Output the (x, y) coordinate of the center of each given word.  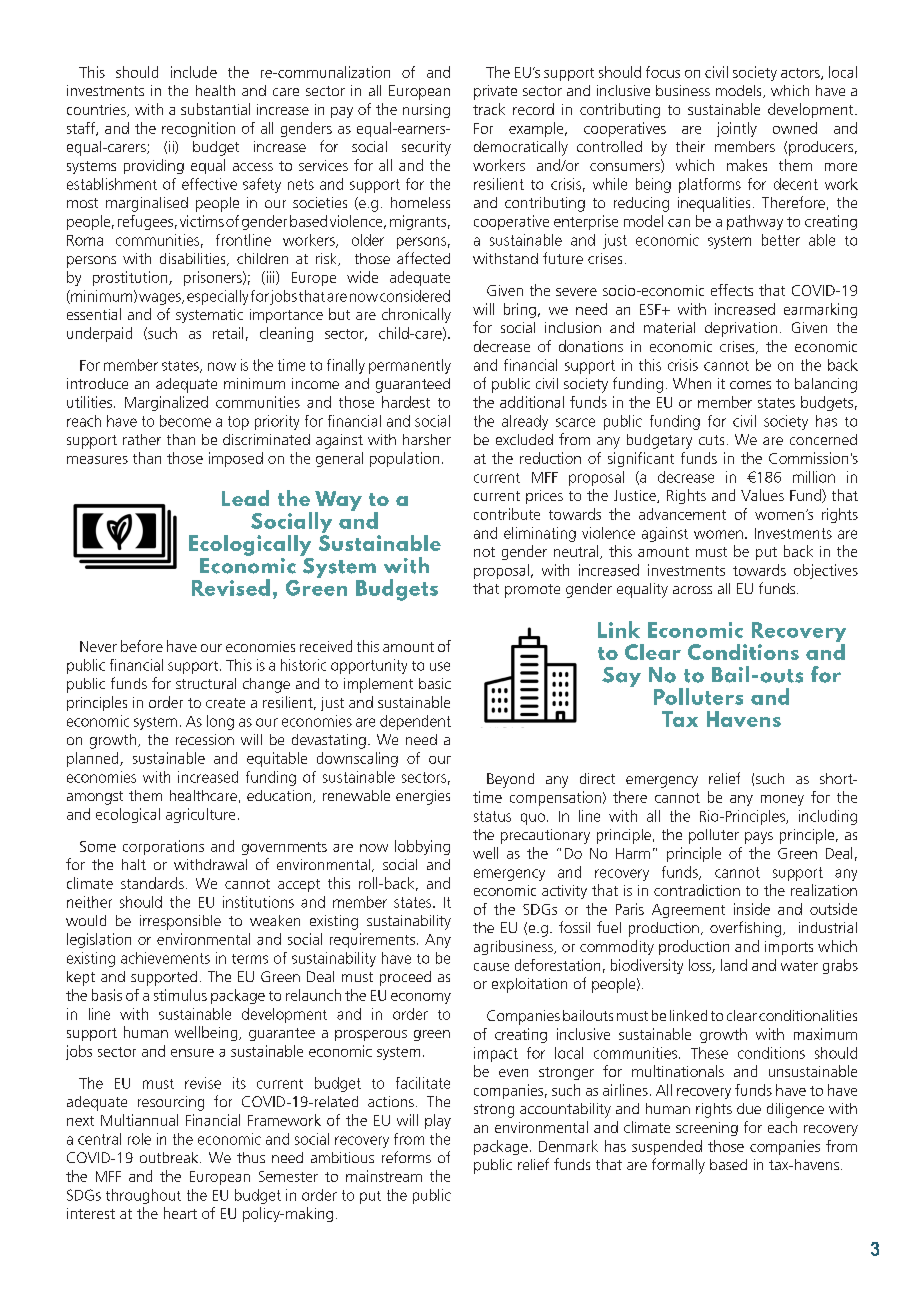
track (489, 109)
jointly (737, 129)
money (782, 800)
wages (161, 299)
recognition (198, 129)
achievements (165, 958)
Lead (245, 498)
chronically (416, 315)
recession (205, 739)
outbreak (170, 1157)
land (734, 965)
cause (491, 967)
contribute (507, 514)
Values (762, 495)
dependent (415, 722)
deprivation (741, 329)
